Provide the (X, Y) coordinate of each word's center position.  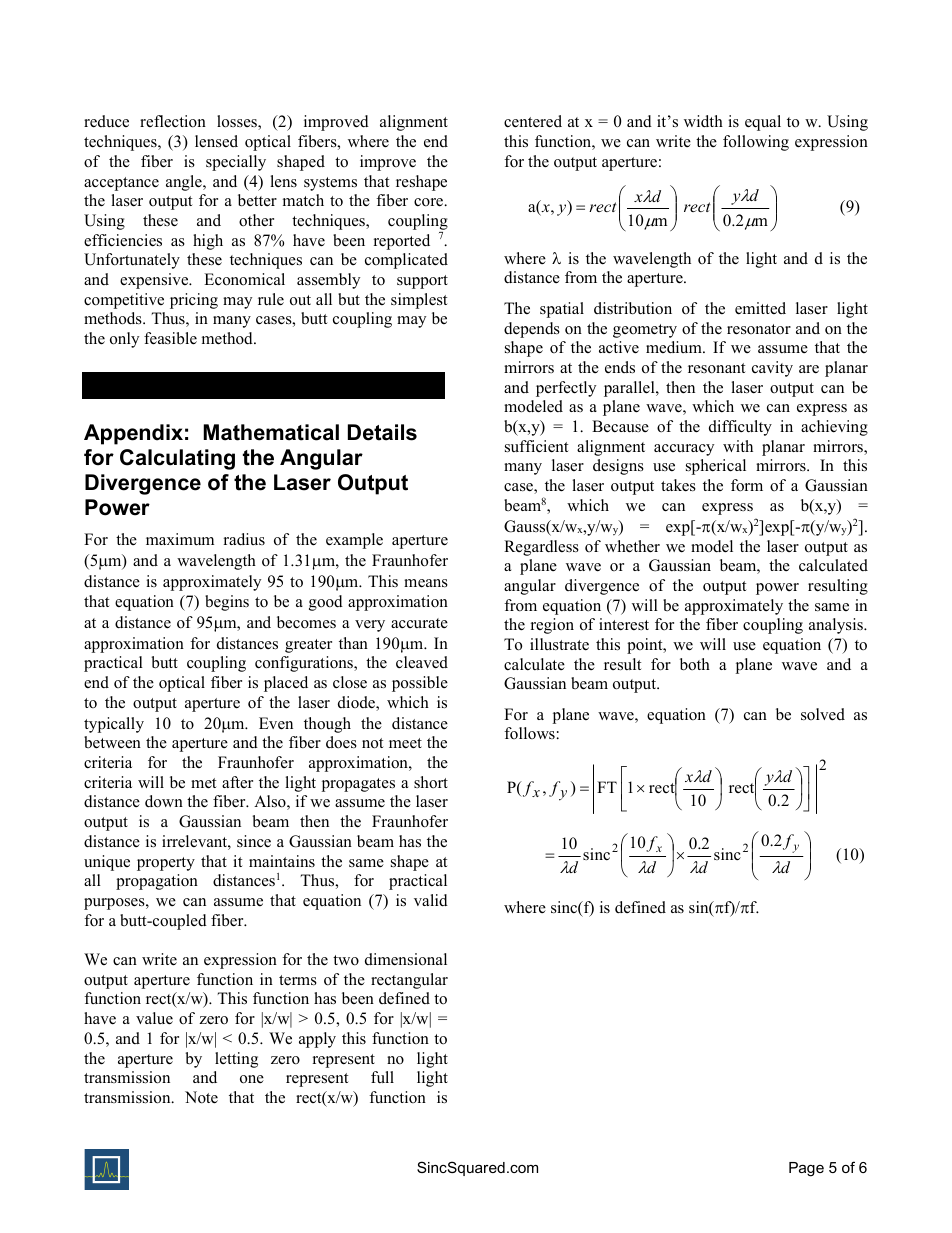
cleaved (422, 662)
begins (227, 603)
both (695, 664)
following (756, 143)
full (382, 1077)
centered (533, 121)
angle (185, 183)
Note (201, 1097)
